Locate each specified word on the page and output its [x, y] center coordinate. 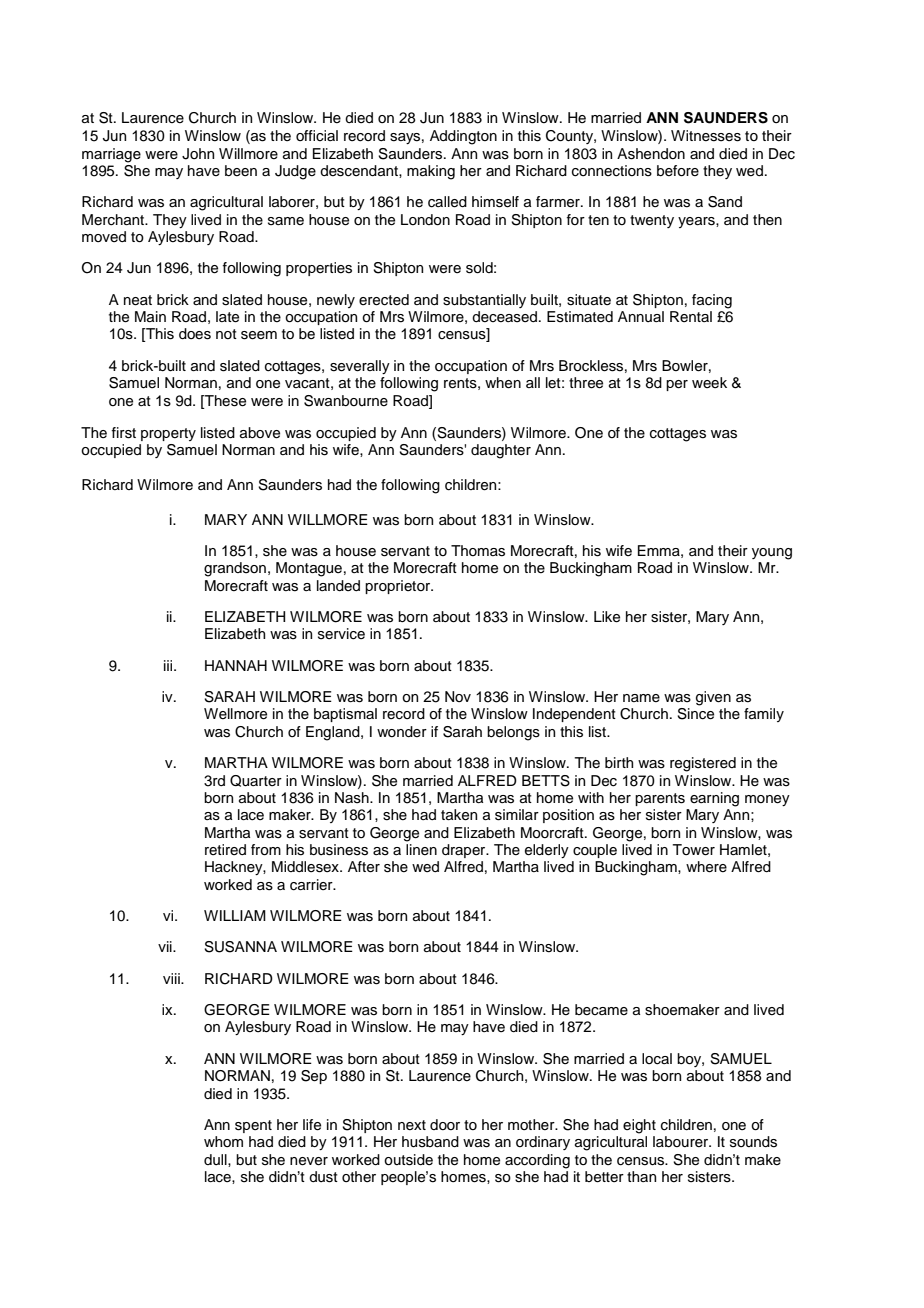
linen [421, 850]
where [706, 867]
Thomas [478, 551]
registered [703, 764]
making [431, 172]
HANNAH [236, 665]
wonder [402, 732]
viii [172, 978]
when [503, 383]
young [772, 554]
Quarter [256, 781]
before [678, 171]
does [195, 334]
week [709, 382]
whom [223, 1141]
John [198, 154]
